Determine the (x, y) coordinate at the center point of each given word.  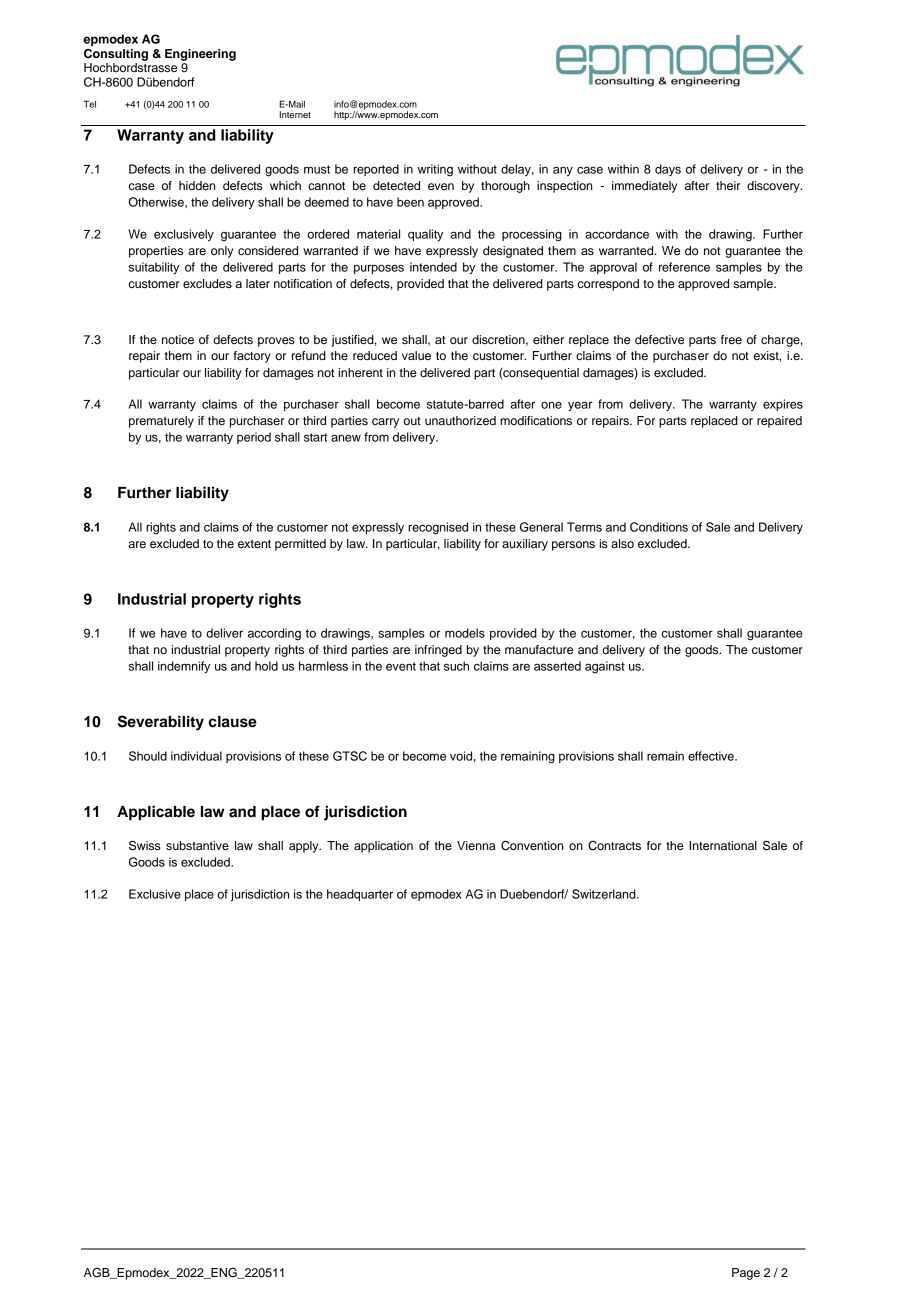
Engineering (200, 55)
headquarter (360, 895)
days (668, 170)
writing (435, 170)
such (456, 666)
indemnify (184, 667)
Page (746, 1274)
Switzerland (605, 894)
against (605, 667)
